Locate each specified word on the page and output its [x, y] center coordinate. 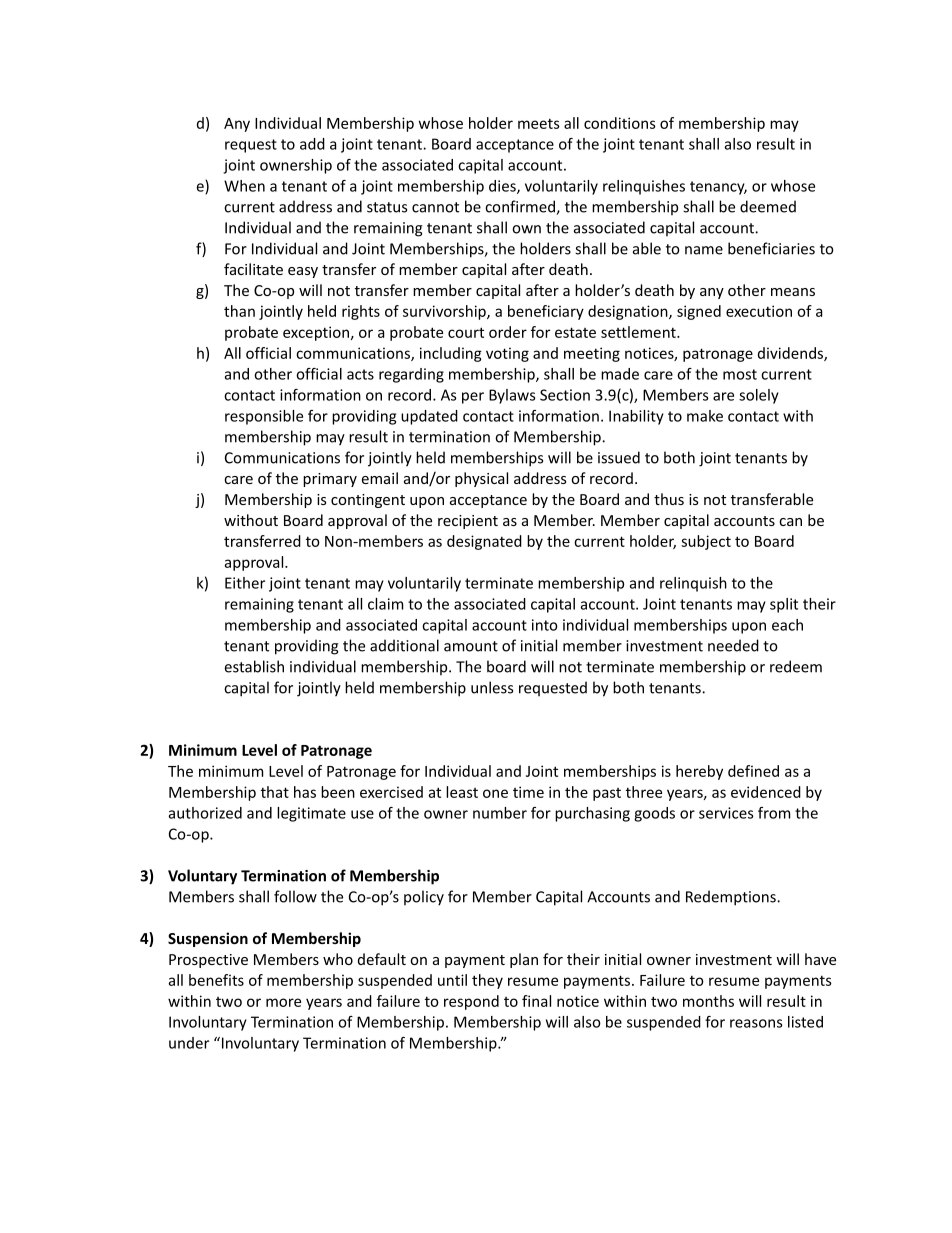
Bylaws [512, 396]
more [283, 1002]
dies [503, 187]
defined [753, 771]
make [705, 416]
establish [254, 666]
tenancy [718, 188]
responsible [264, 417]
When [244, 186]
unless [492, 687]
